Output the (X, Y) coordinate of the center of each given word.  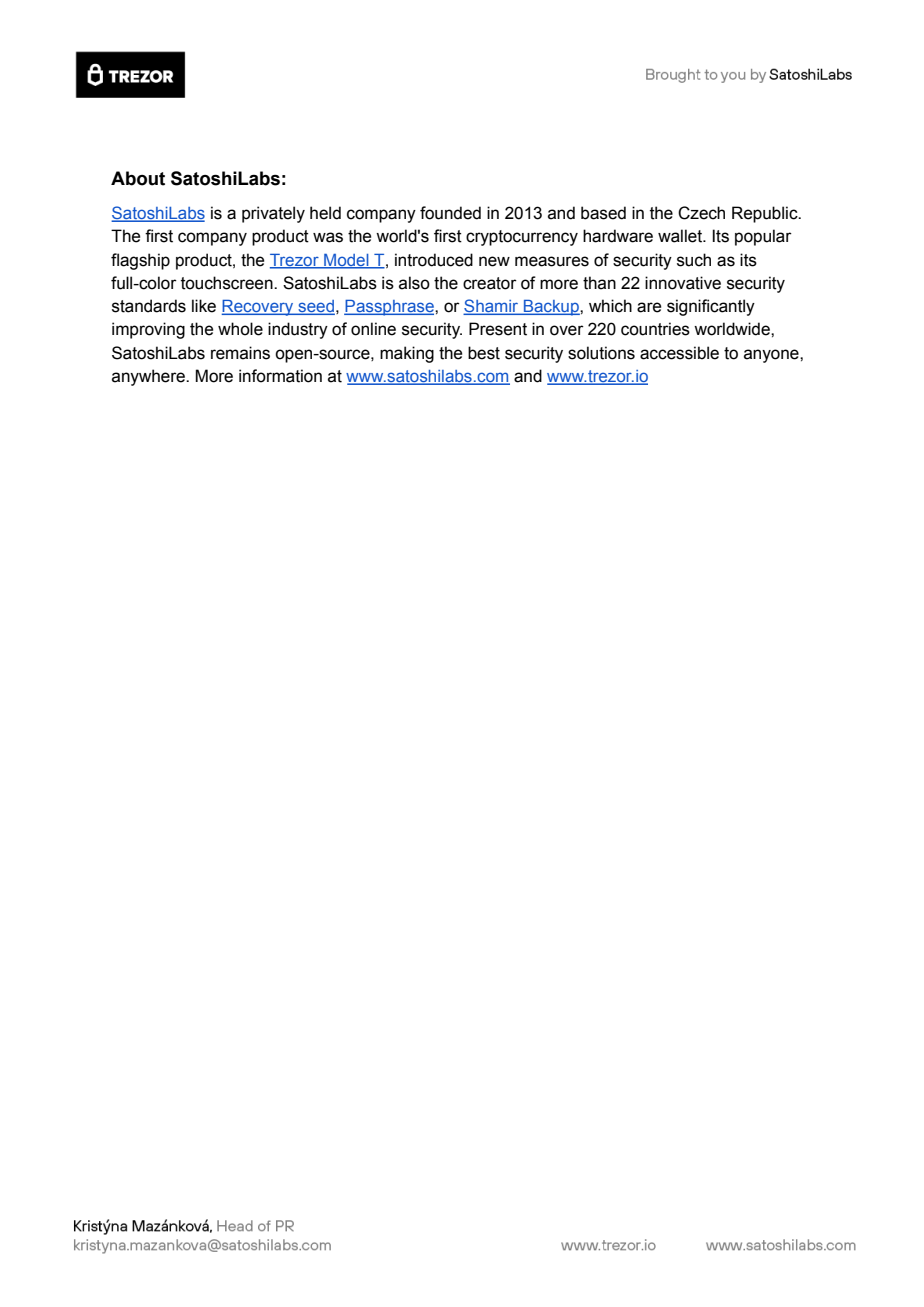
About (138, 178)
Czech (701, 213)
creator (490, 283)
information (280, 376)
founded (450, 213)
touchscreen (228, 283)
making (407, 354)
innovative (683, 283)
